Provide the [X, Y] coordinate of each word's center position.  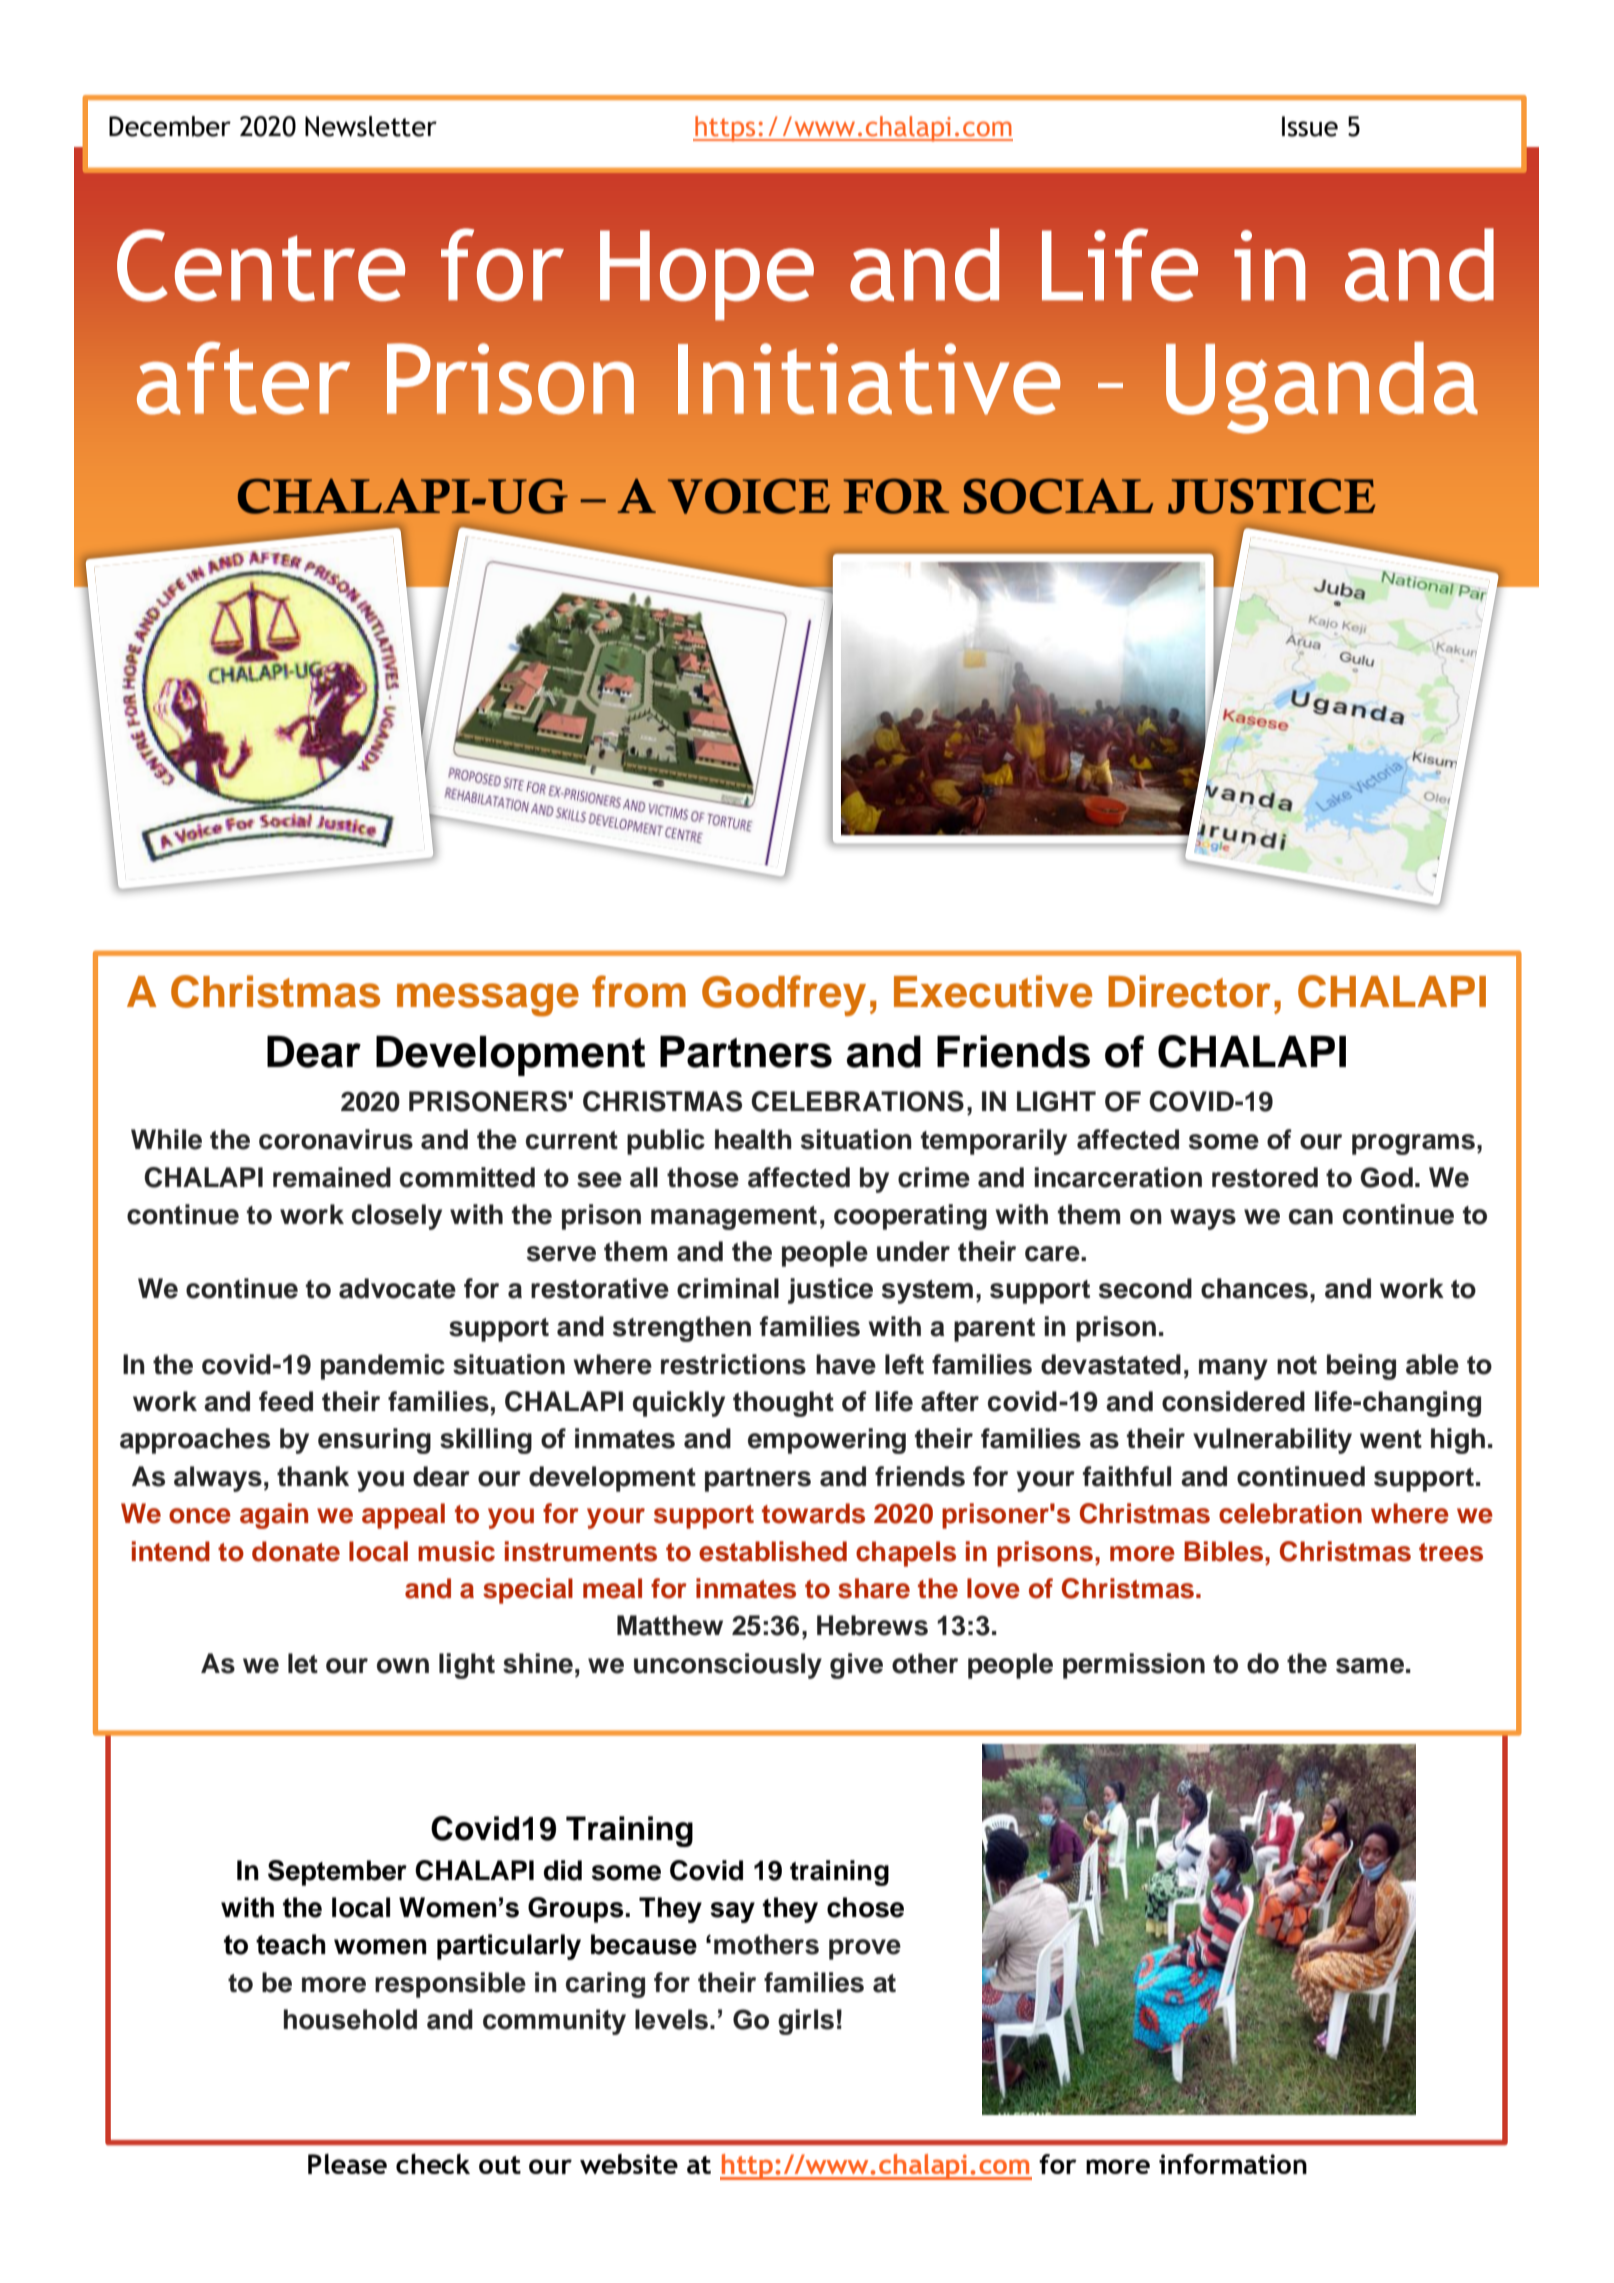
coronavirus [336, 1139]
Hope [707, 275]
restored [1265, 1177]
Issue [1310, 126]
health [753, 1139]
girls [806, 2022]
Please [347, 2164]
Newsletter [371, 126]
